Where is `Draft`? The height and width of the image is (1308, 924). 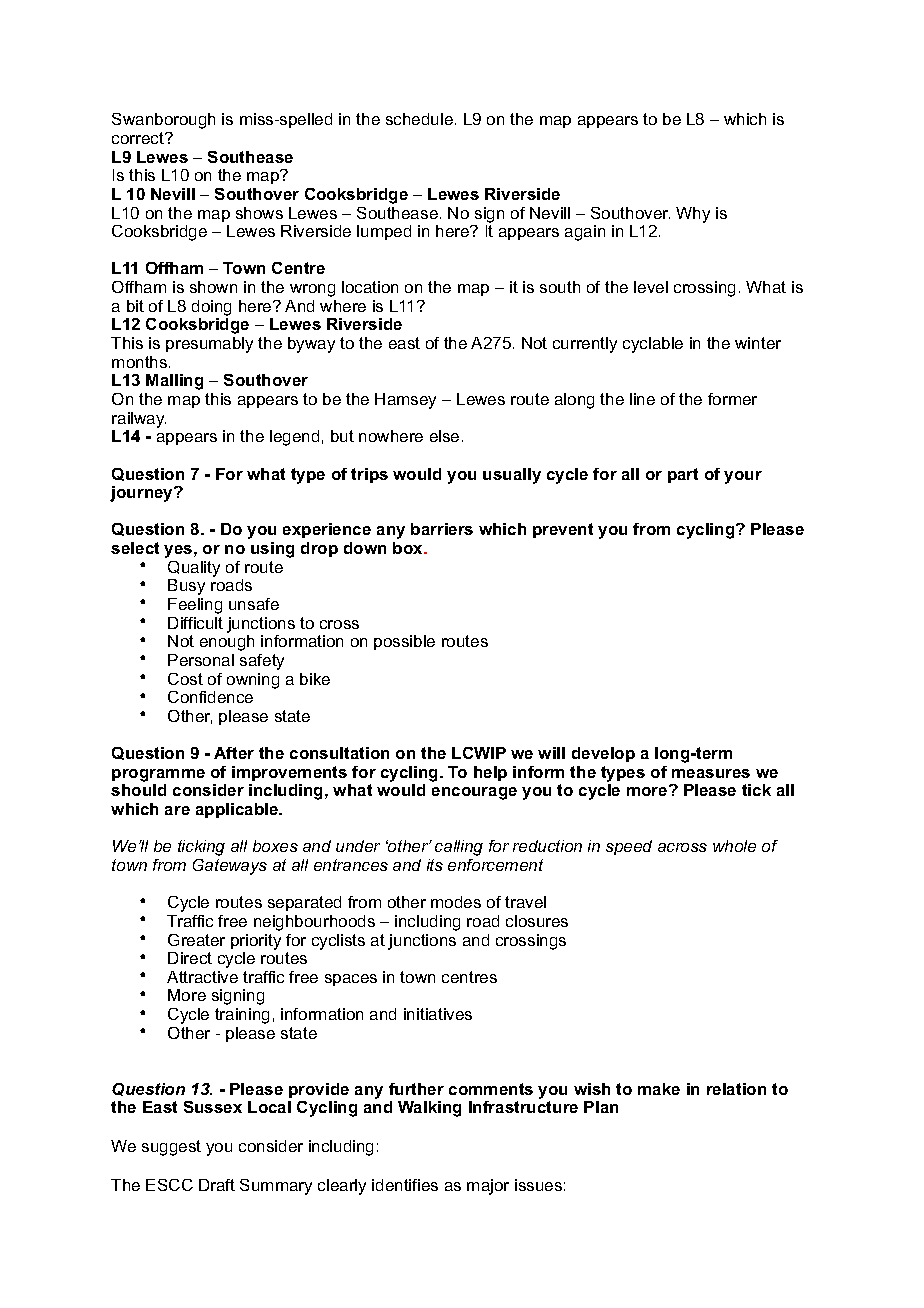
Draft is located at coordinates (217, 1185).
